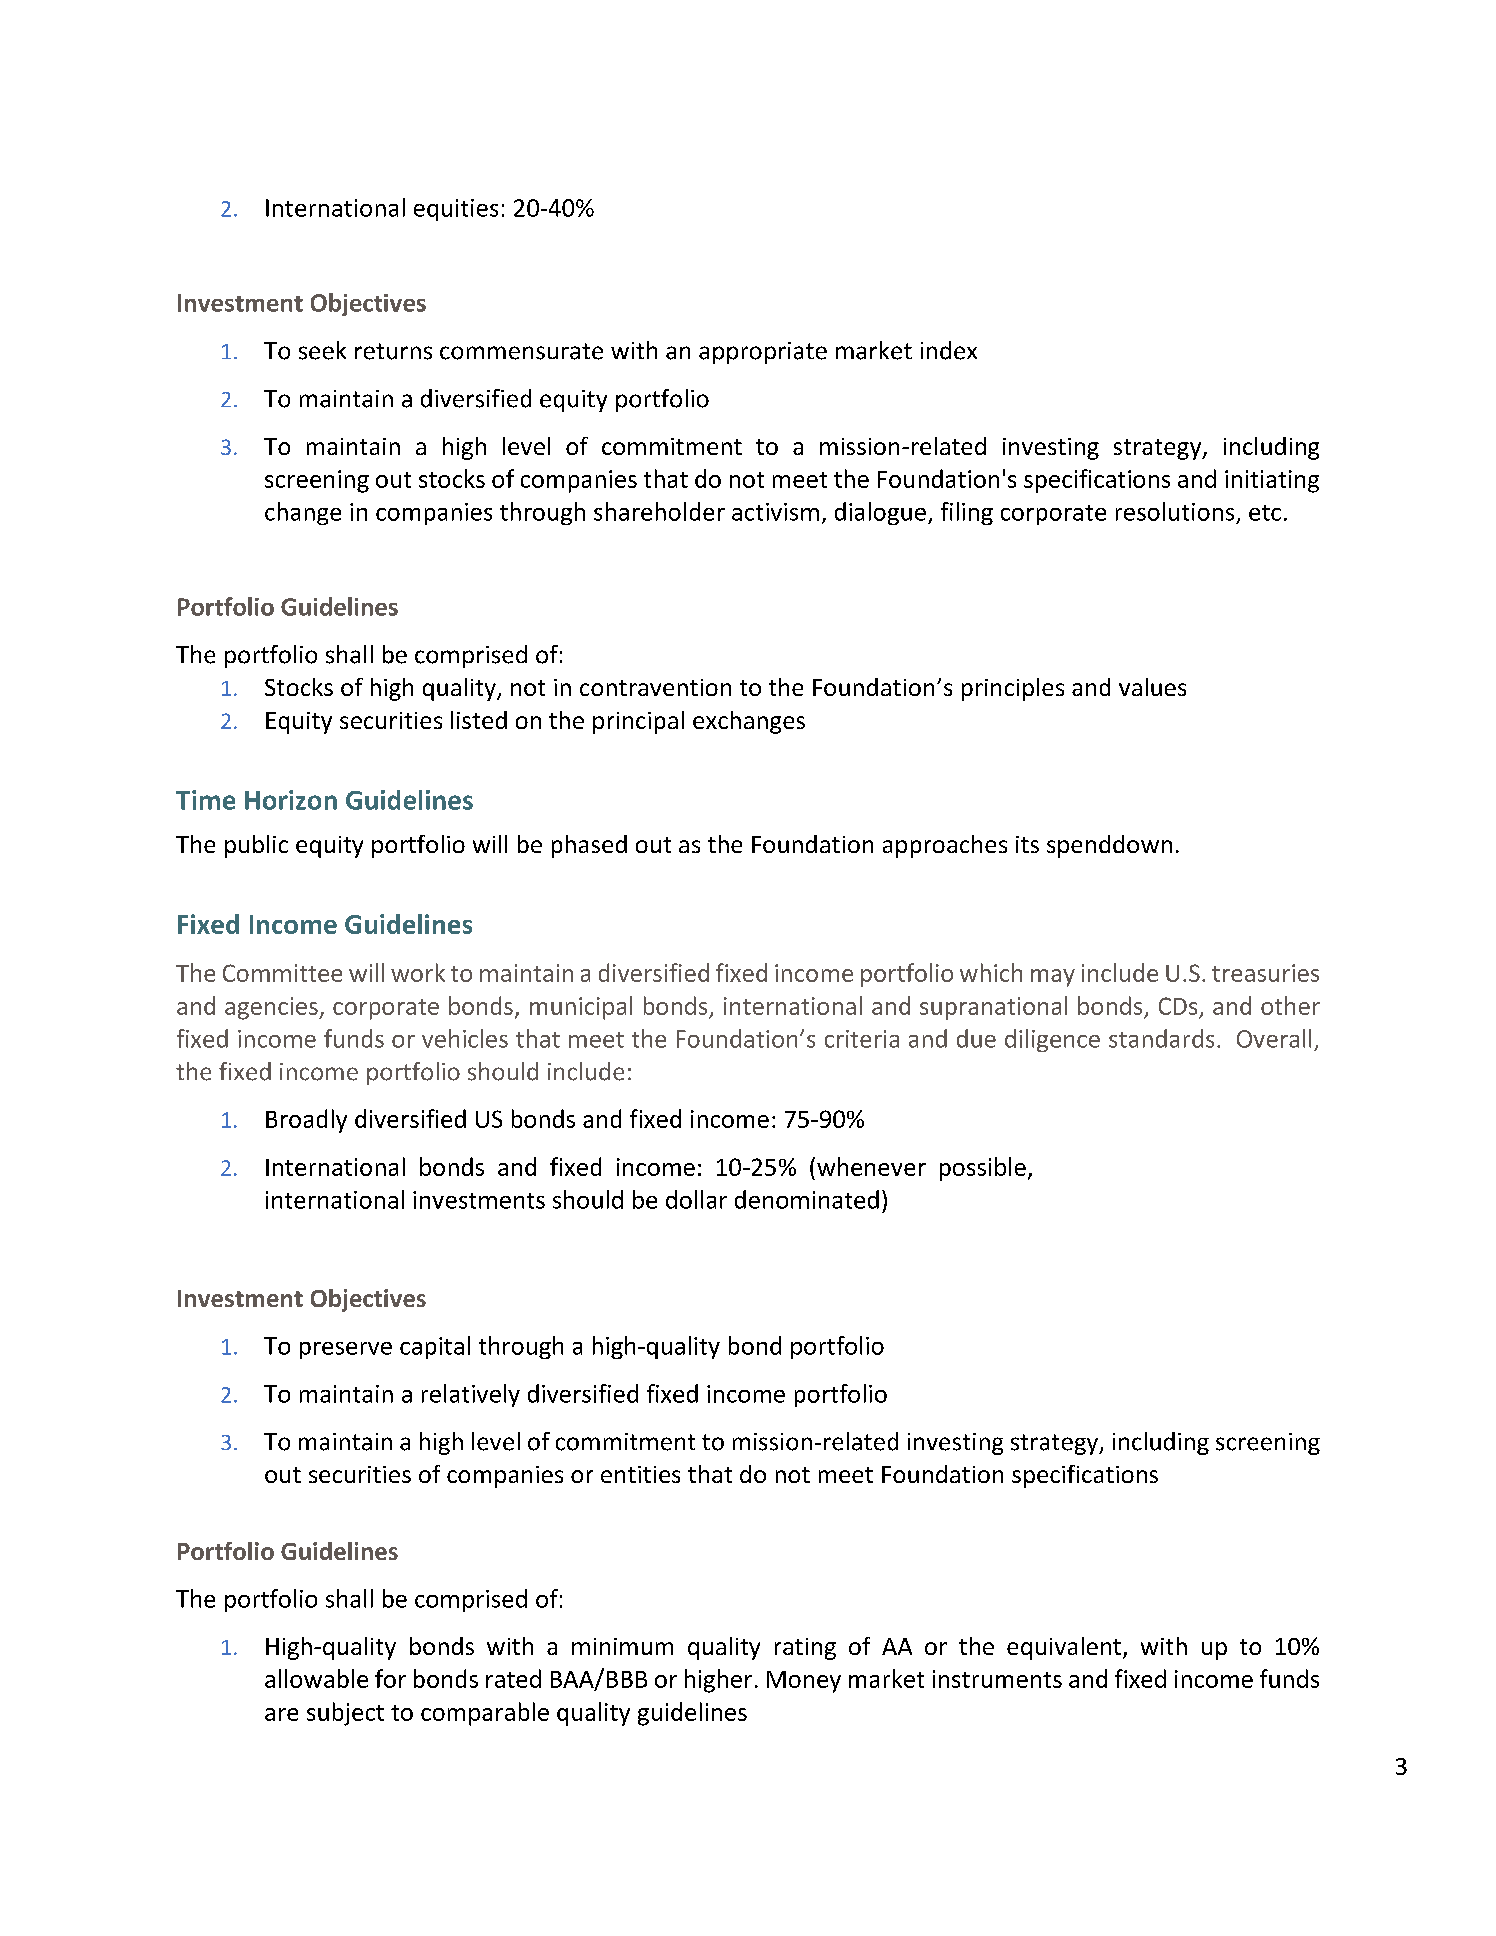 This image has width=1496, height=1936. Describe the element at coordinates (983, 1169) in the image. I see `possible` at that location.
